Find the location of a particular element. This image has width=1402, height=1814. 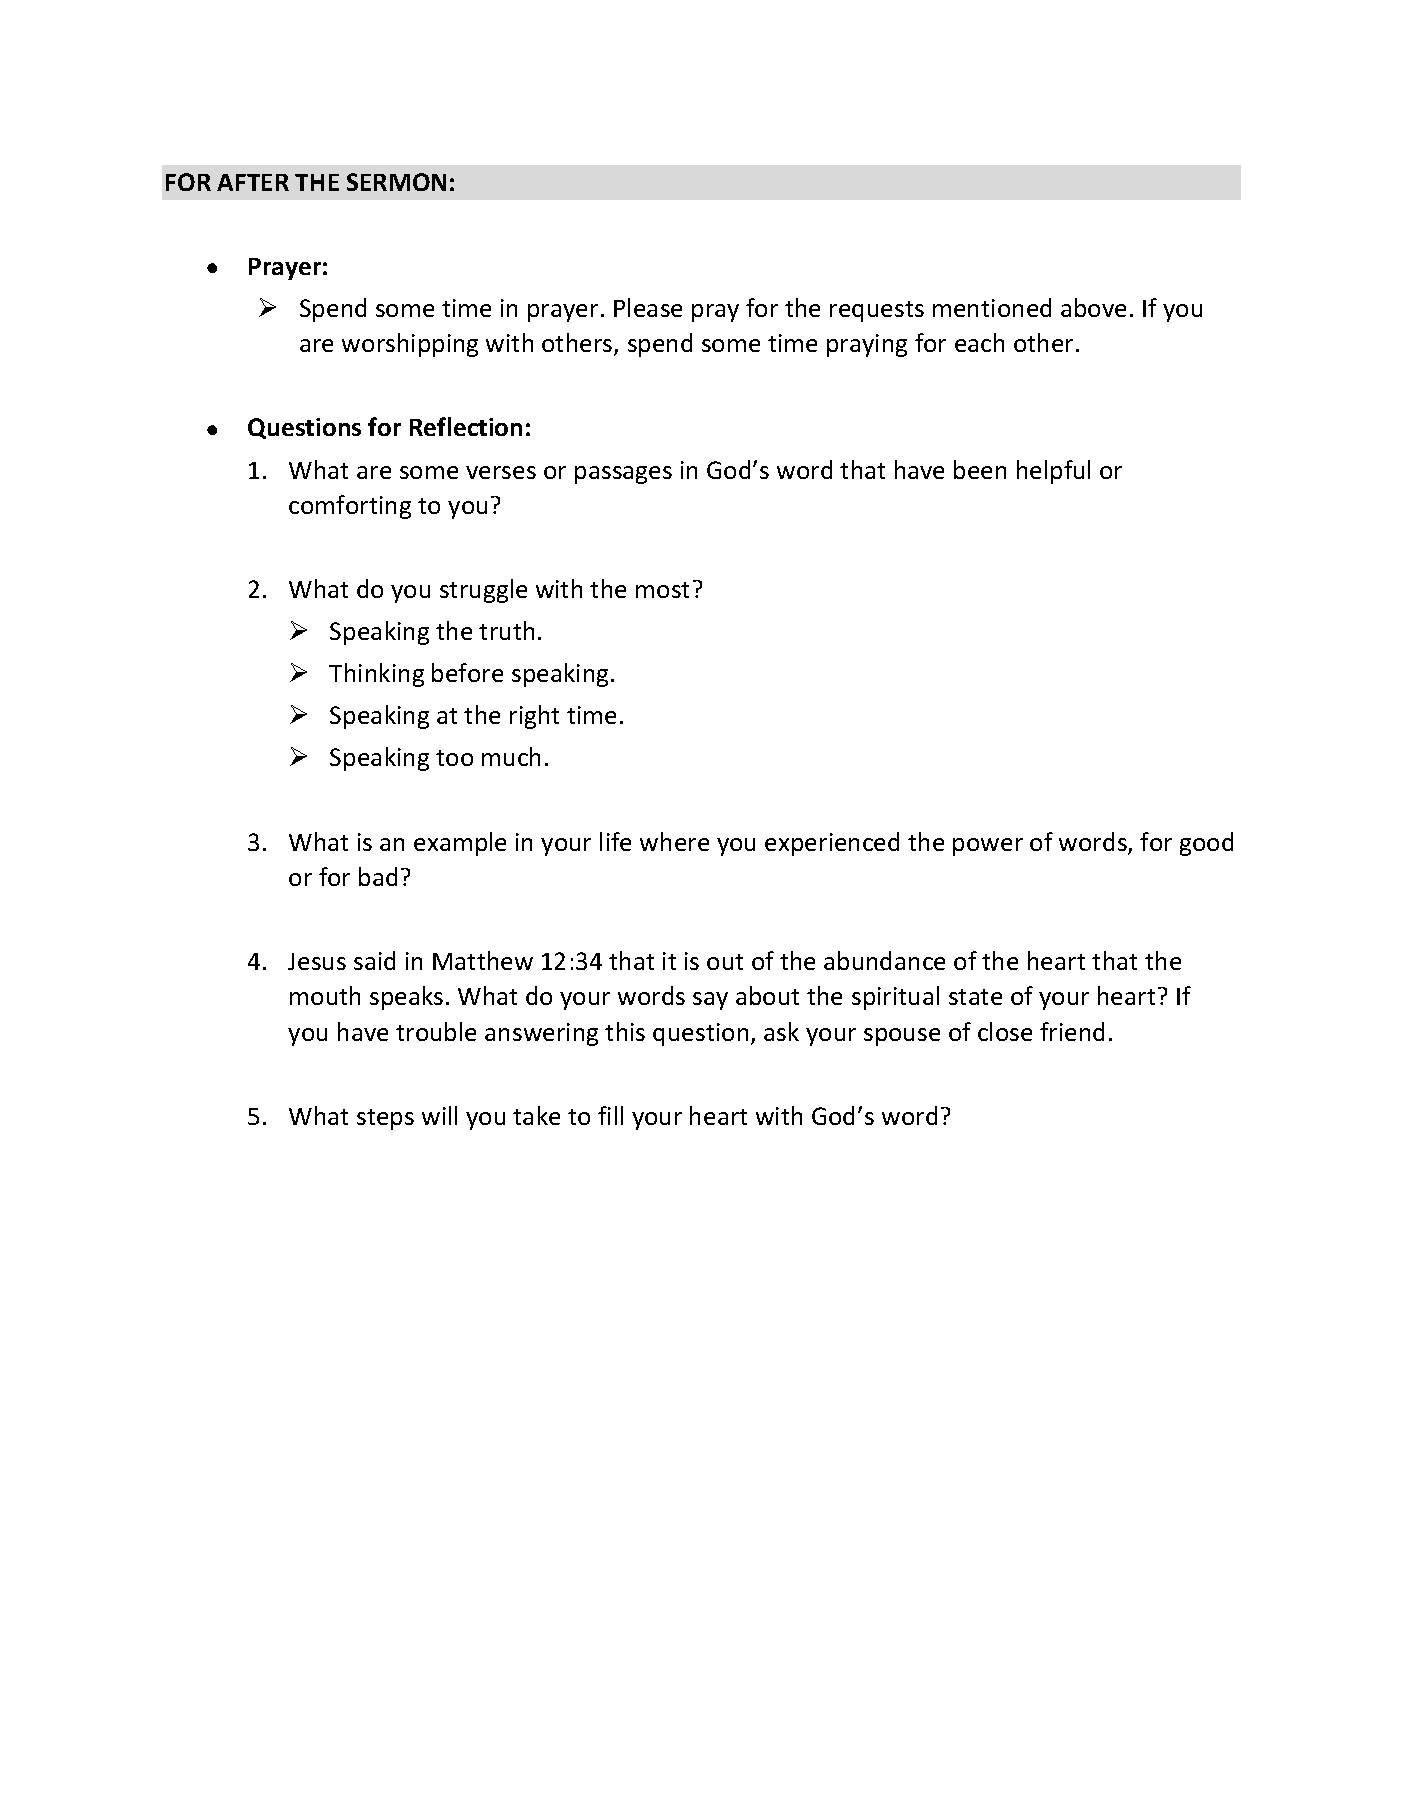

Thinking is located at coordinates (376, 675).
